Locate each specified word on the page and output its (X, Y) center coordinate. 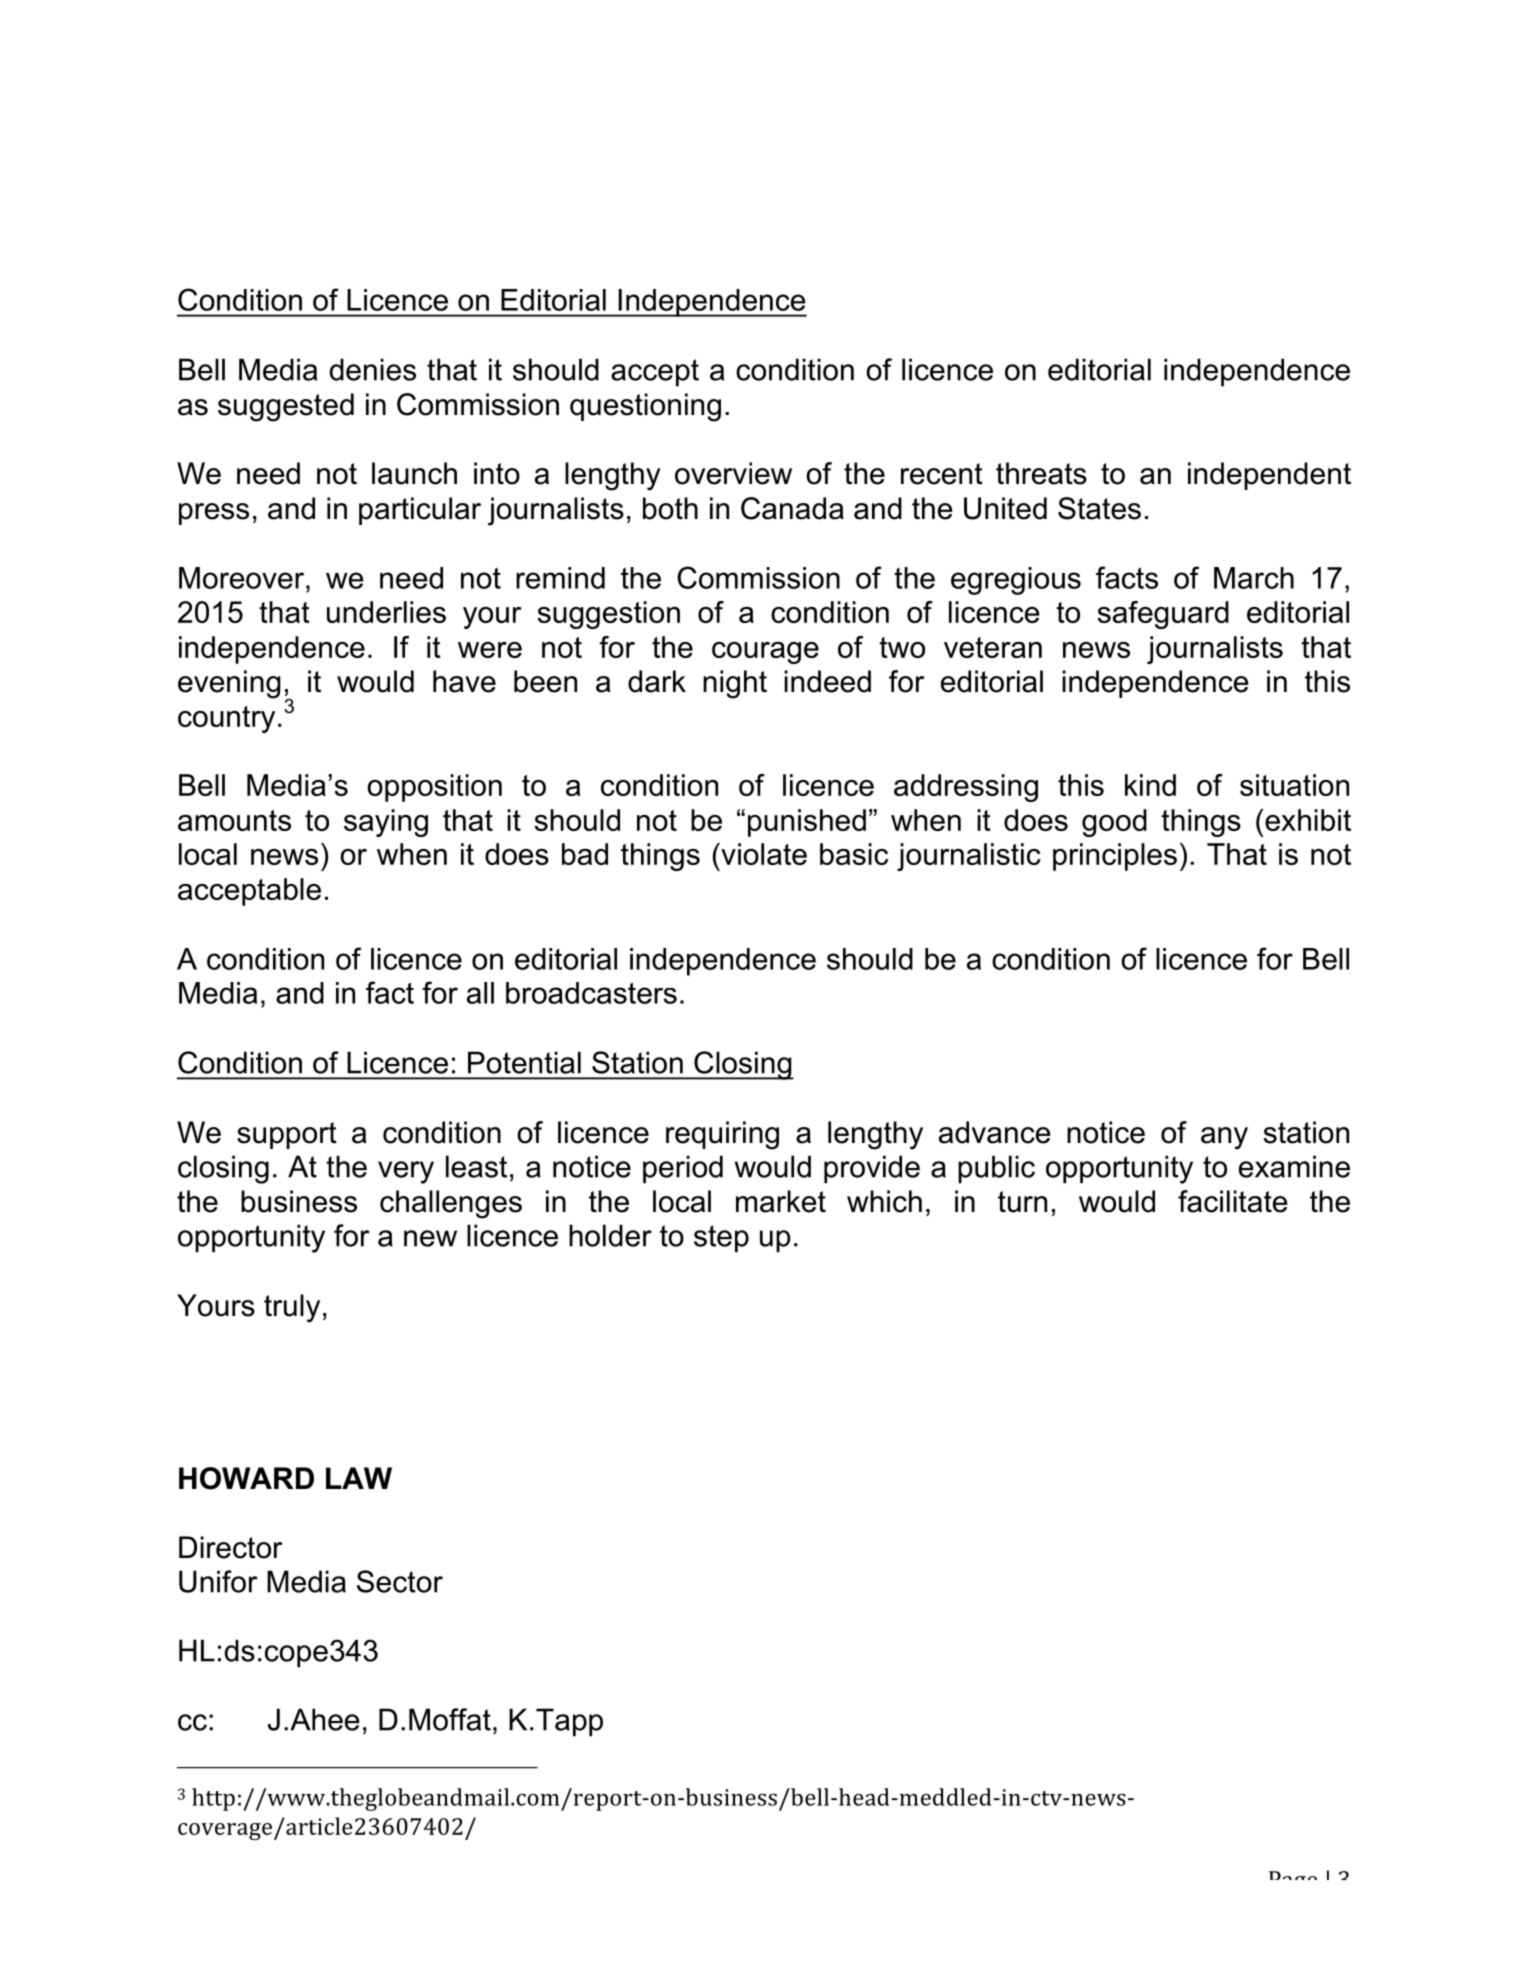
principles (1115, 857)
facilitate (1232, 1201)
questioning (645, 407)
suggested (286, 407)
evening (229, 684)
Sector (400, 1581)
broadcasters (591, 993)
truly (292, 1308)
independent (1269, 476)
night (735, 684)
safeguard (1163, 615)
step (721, 1239)
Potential (524, 1062)
